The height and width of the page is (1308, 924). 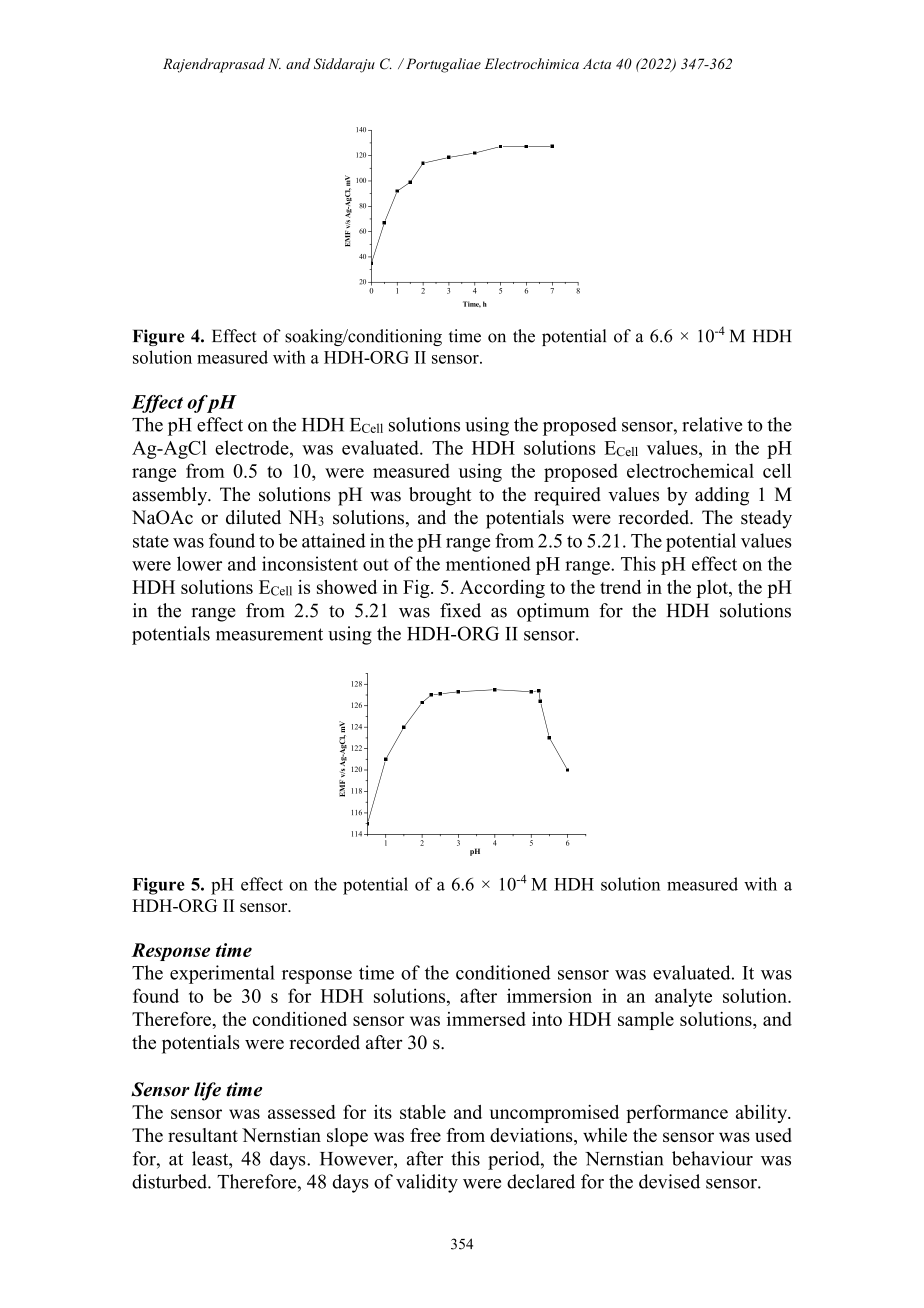 I want to click on electrochemical, so click(x=690, y=470).
